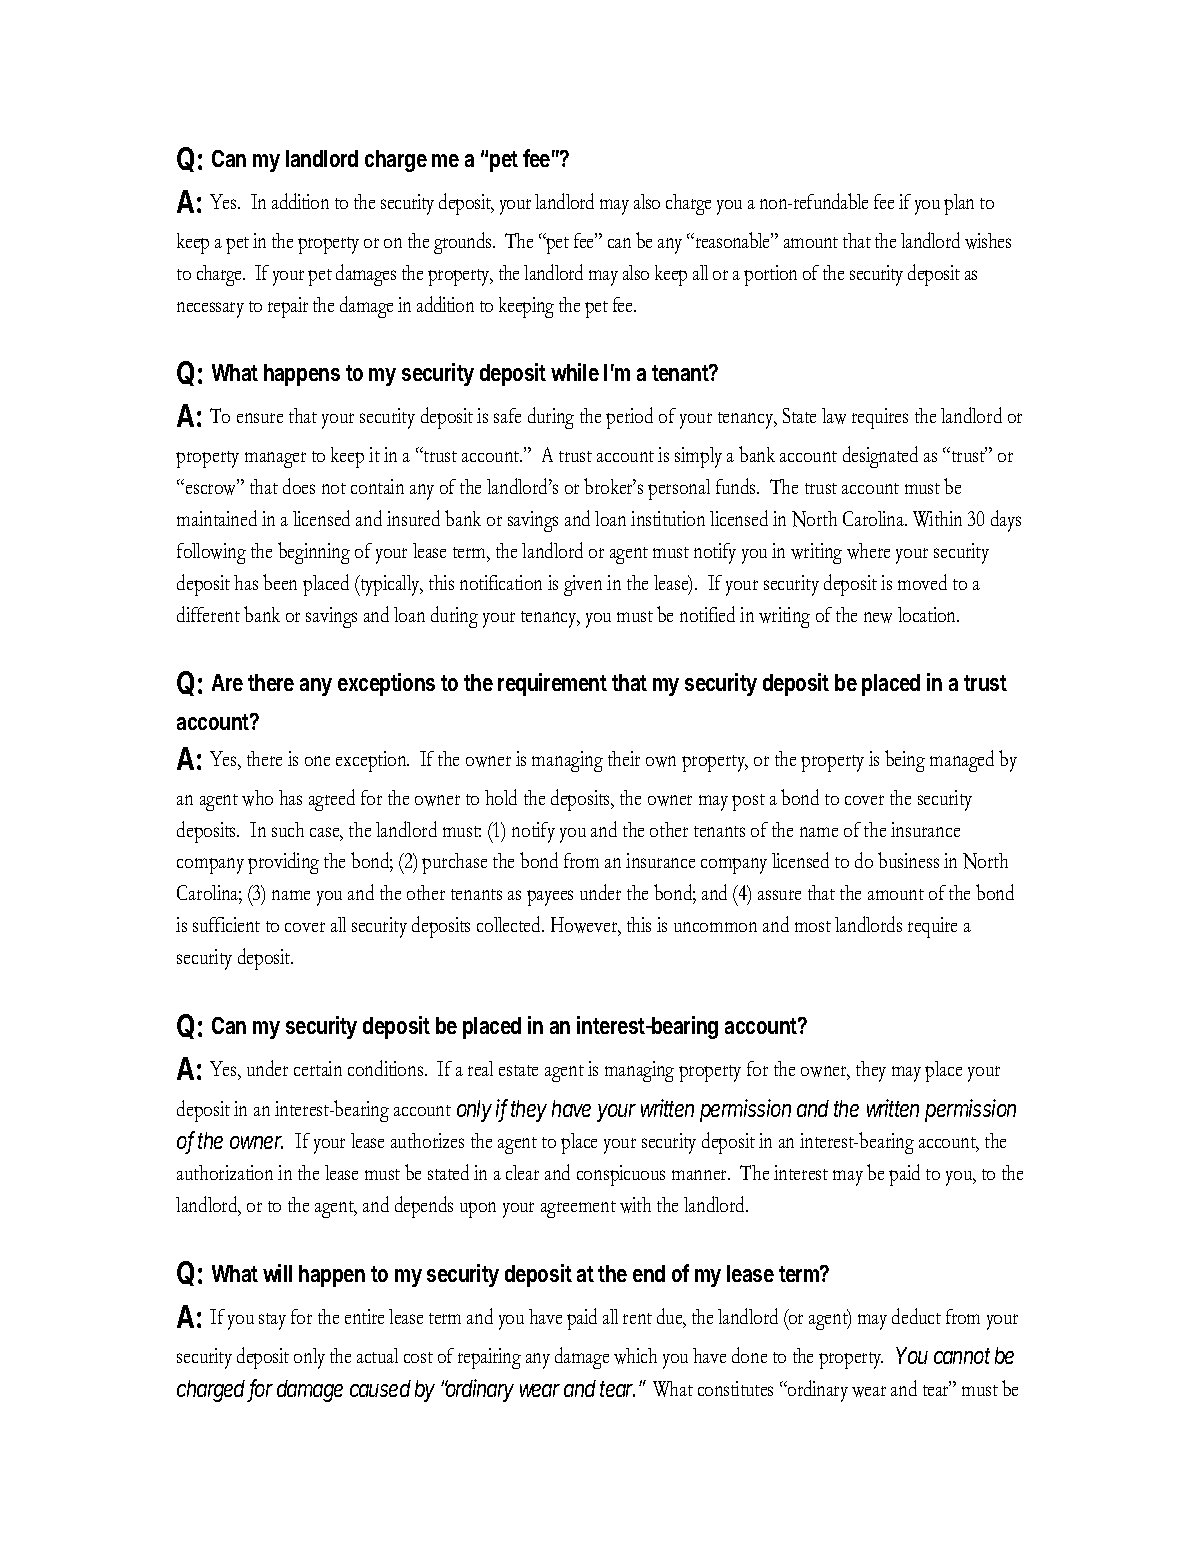 Image resolution: width=1203 pixels, height=1557 pixels. I want to click on certain, so click(318, 1068).
